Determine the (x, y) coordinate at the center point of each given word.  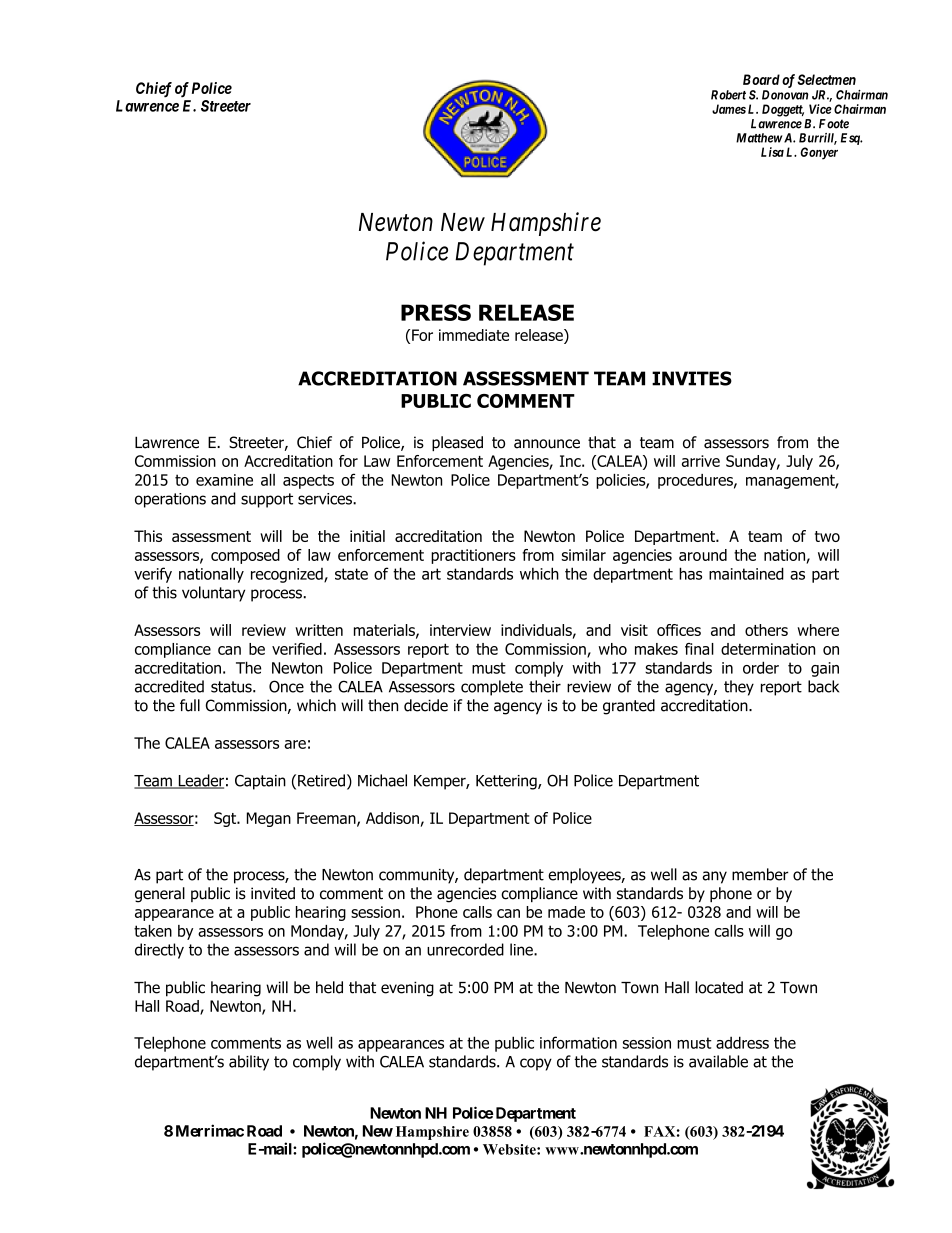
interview (460, 630)
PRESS (436, 312)
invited (273, 893)
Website (510, 1149)
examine (224, 480)
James (729, 109)
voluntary (213, 594)
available (718, 1061)
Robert (728, 95)
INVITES (692, 378)
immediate (474, 335)
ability (249, 1063)
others (766, 630)
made (566, 912)
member (760, 874)
